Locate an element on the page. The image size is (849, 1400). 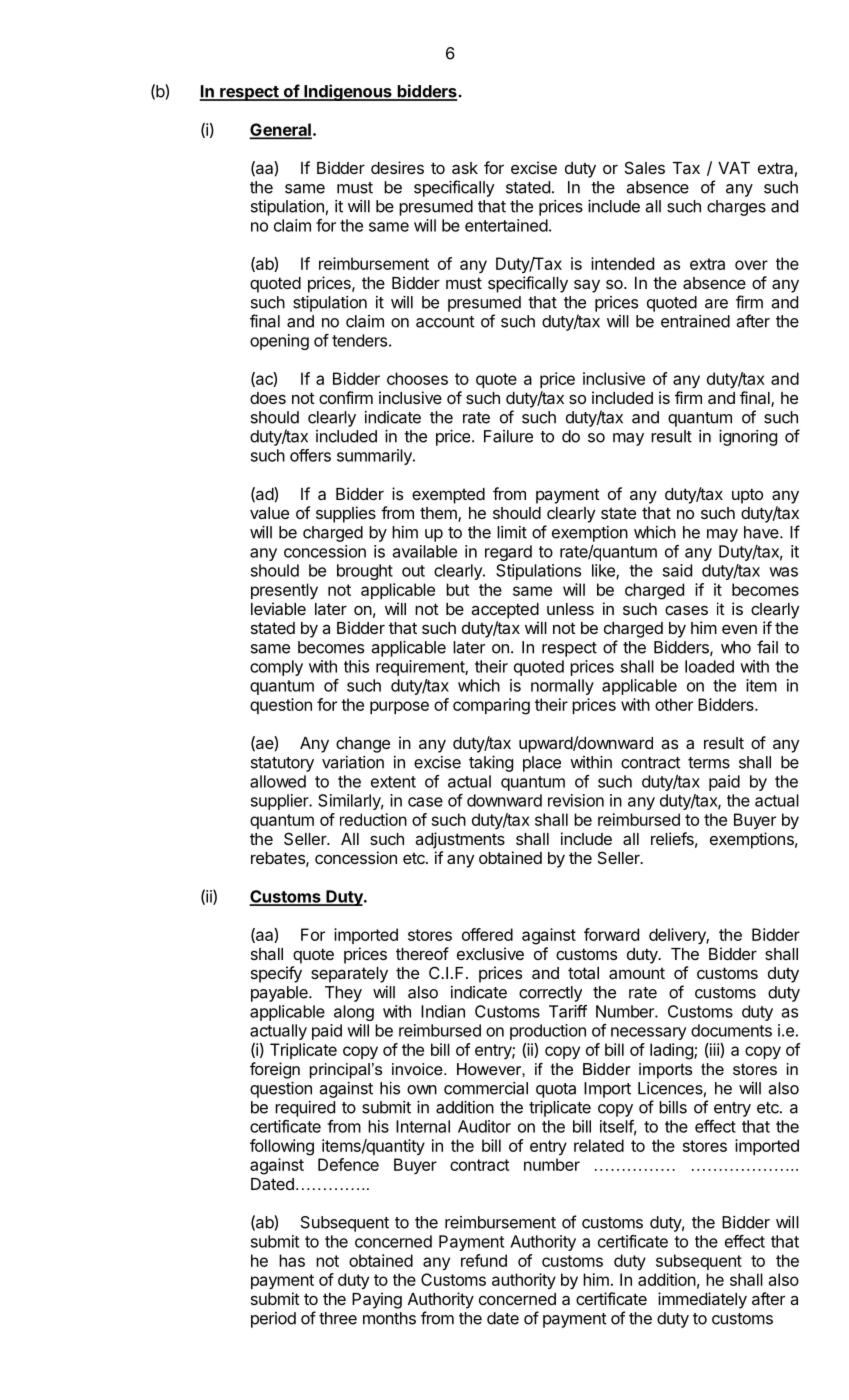
amount is located at coordinates (637, 973).
